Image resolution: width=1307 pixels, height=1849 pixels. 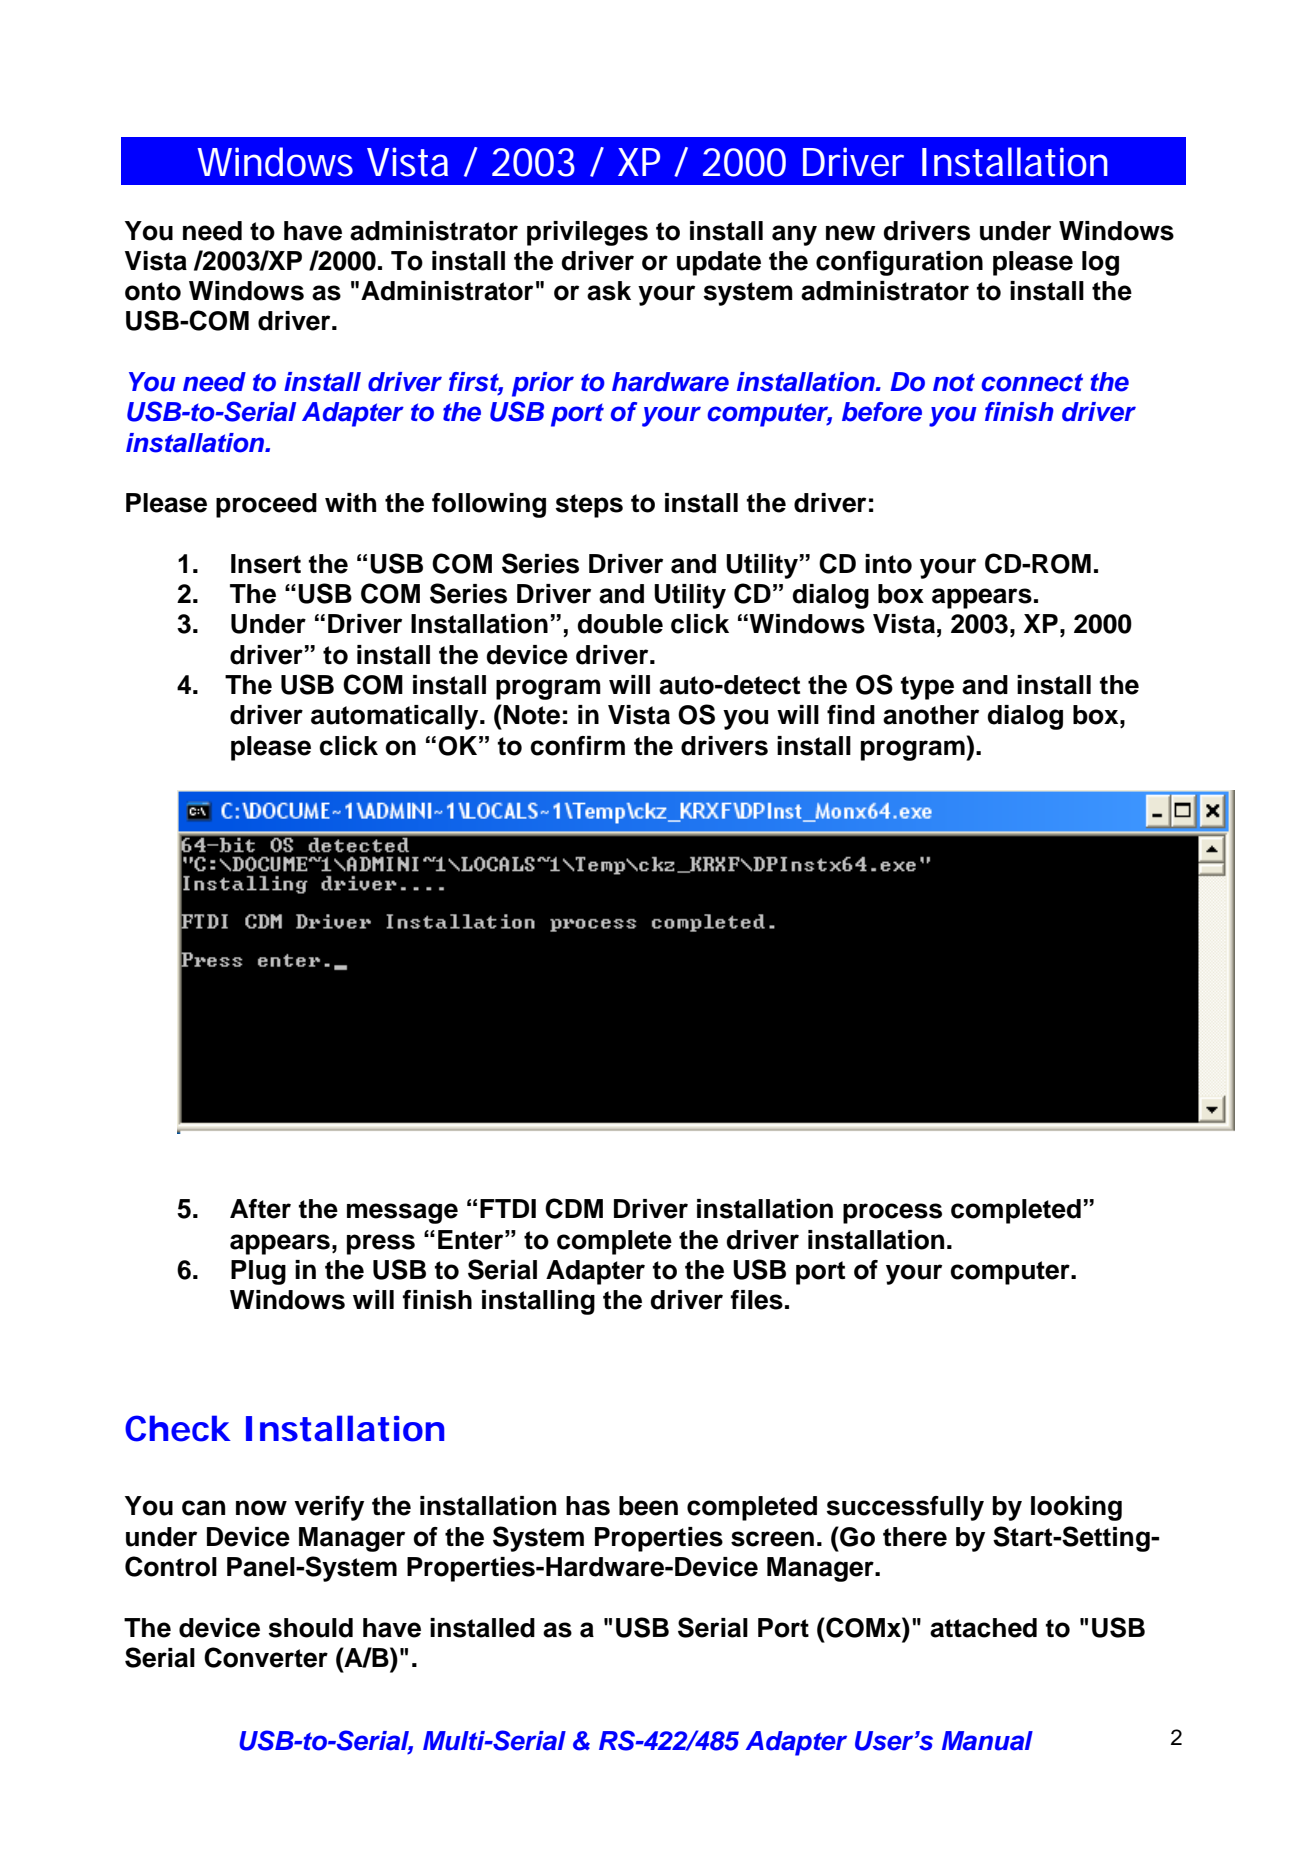 What do you see at coordinates (574, 1208) in the image?
I see `CDM` at bounding box center [574, 1208].
